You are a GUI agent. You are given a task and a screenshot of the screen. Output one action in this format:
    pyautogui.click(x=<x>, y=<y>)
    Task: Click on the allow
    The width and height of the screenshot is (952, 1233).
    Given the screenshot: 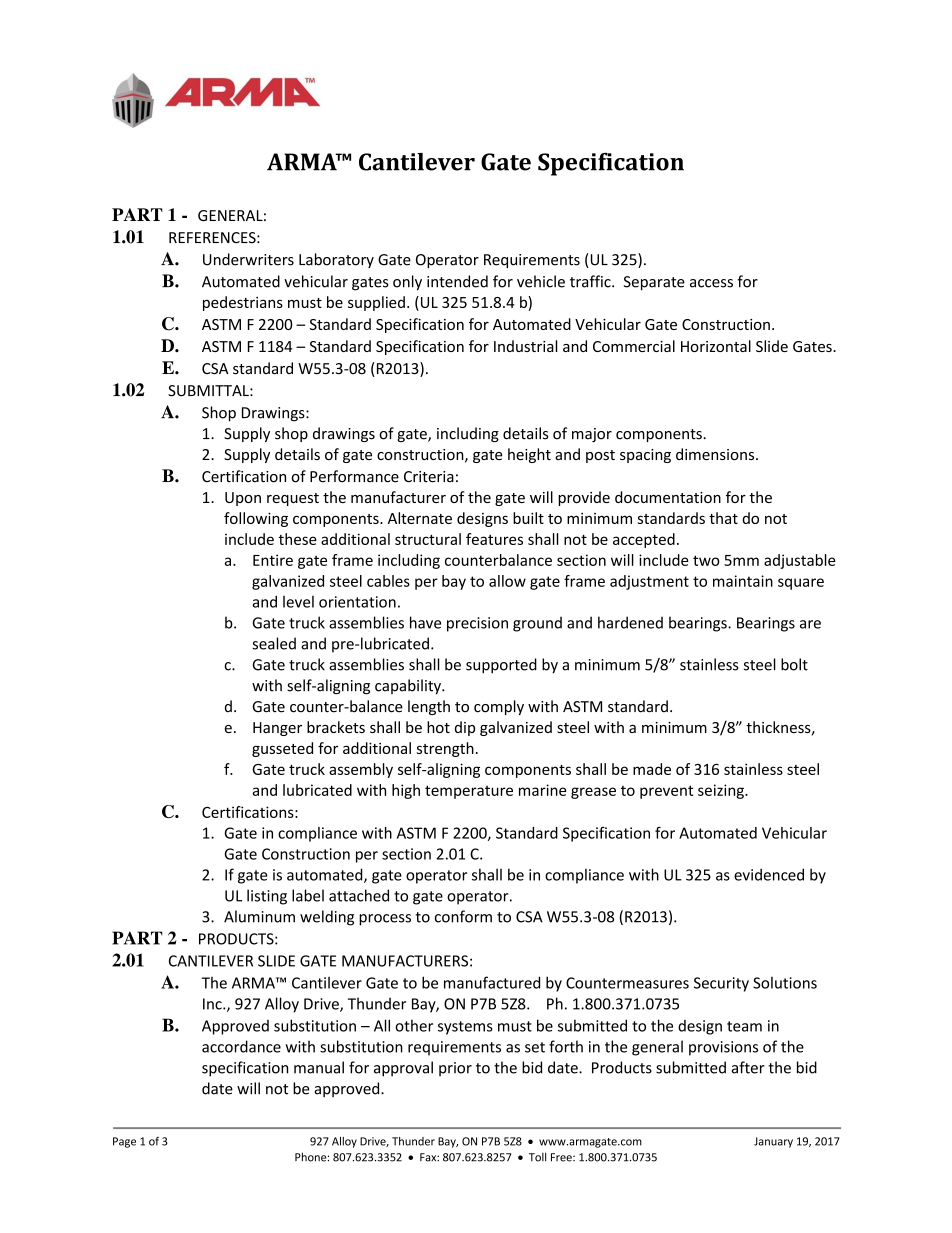 What is the action you would take?
    pyautogui.click(x=507, y=581)
